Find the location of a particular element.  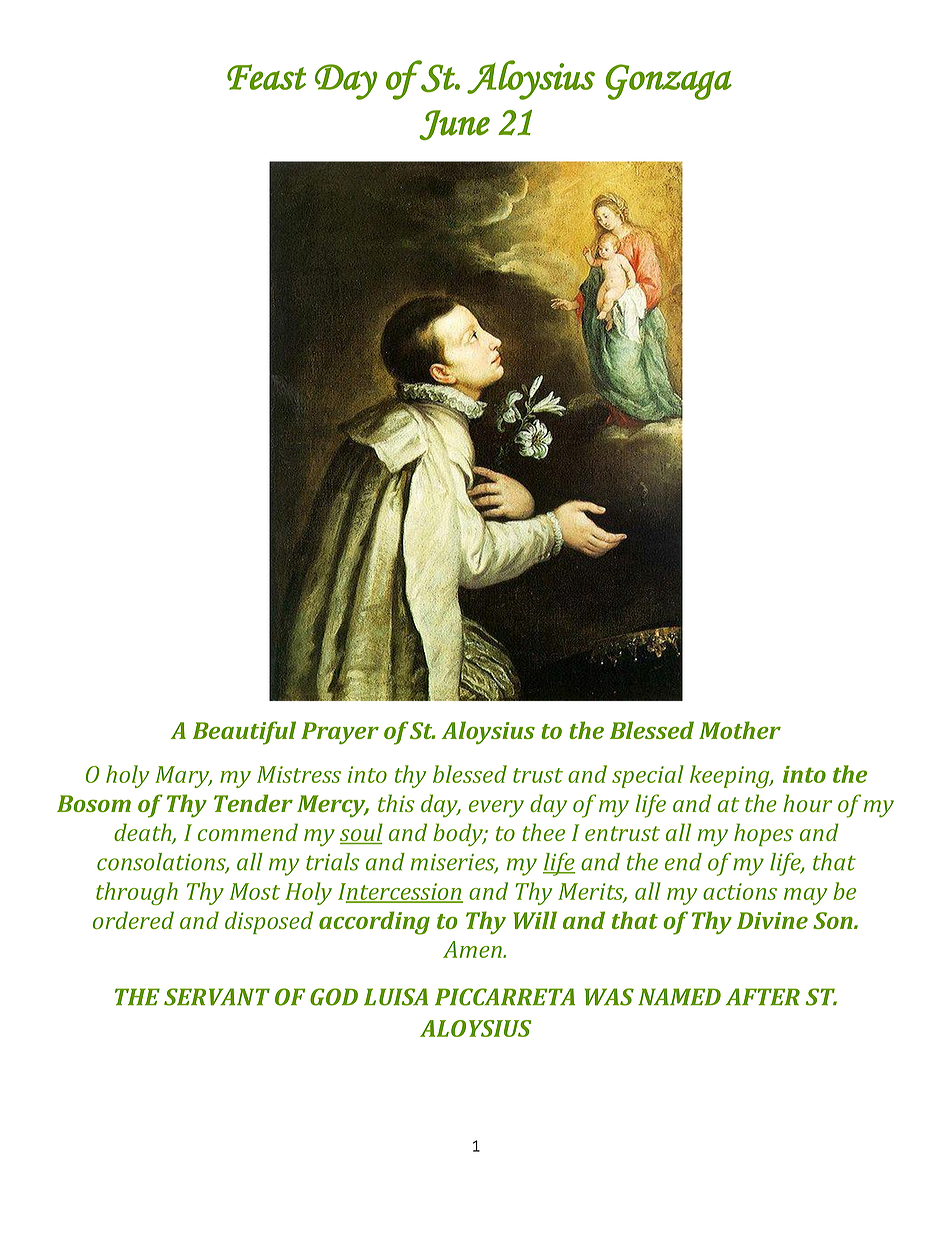

Prayer is located at coordinates (340, 733).
